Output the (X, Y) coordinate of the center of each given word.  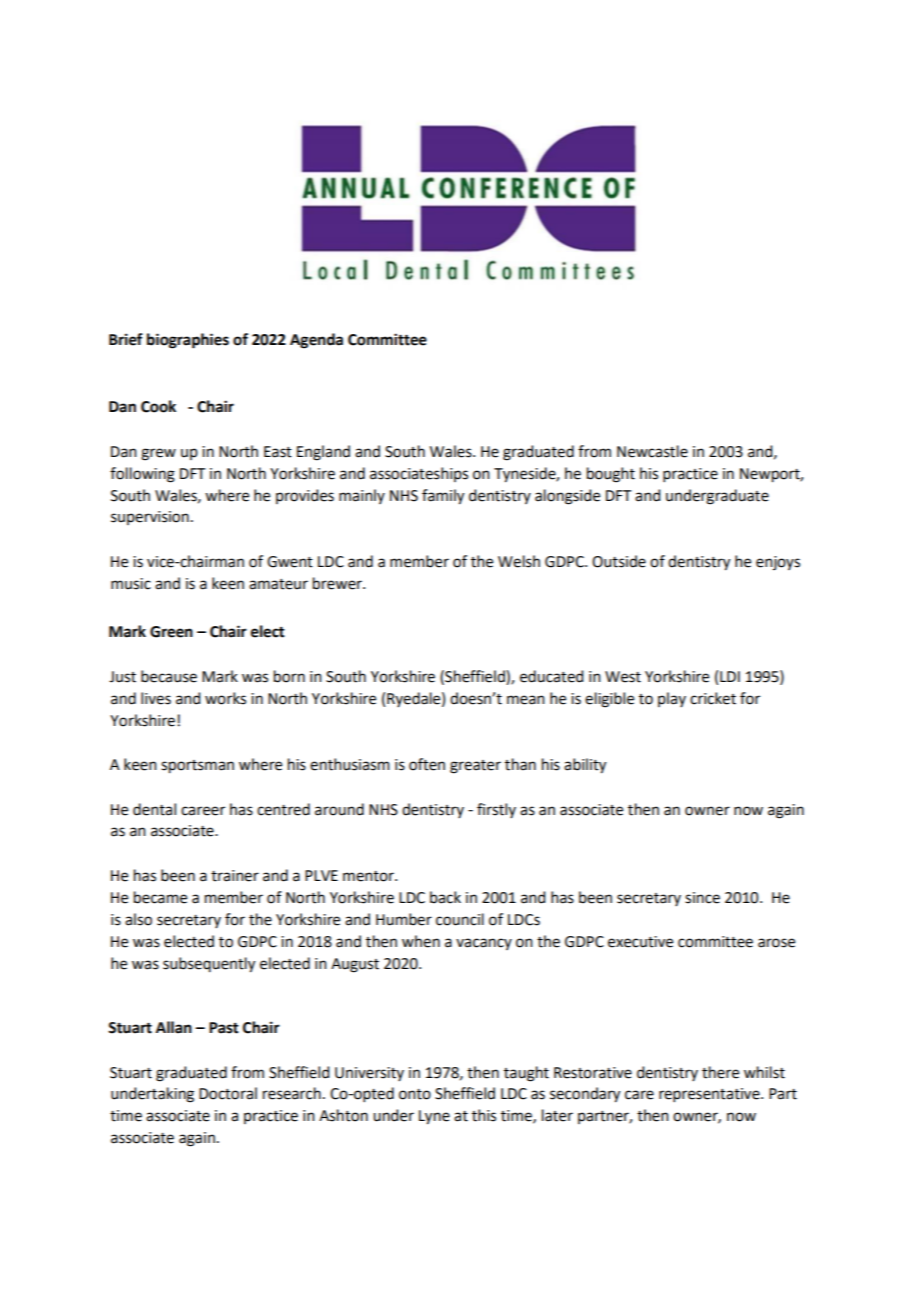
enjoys (778, 563)
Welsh (519, 561)
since (702, 898)
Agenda (316, 341)
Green (171, 632)
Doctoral (228, 1093)
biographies (188, 341)
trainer (235, 876)
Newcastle (652, 451)
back (445, 897)
